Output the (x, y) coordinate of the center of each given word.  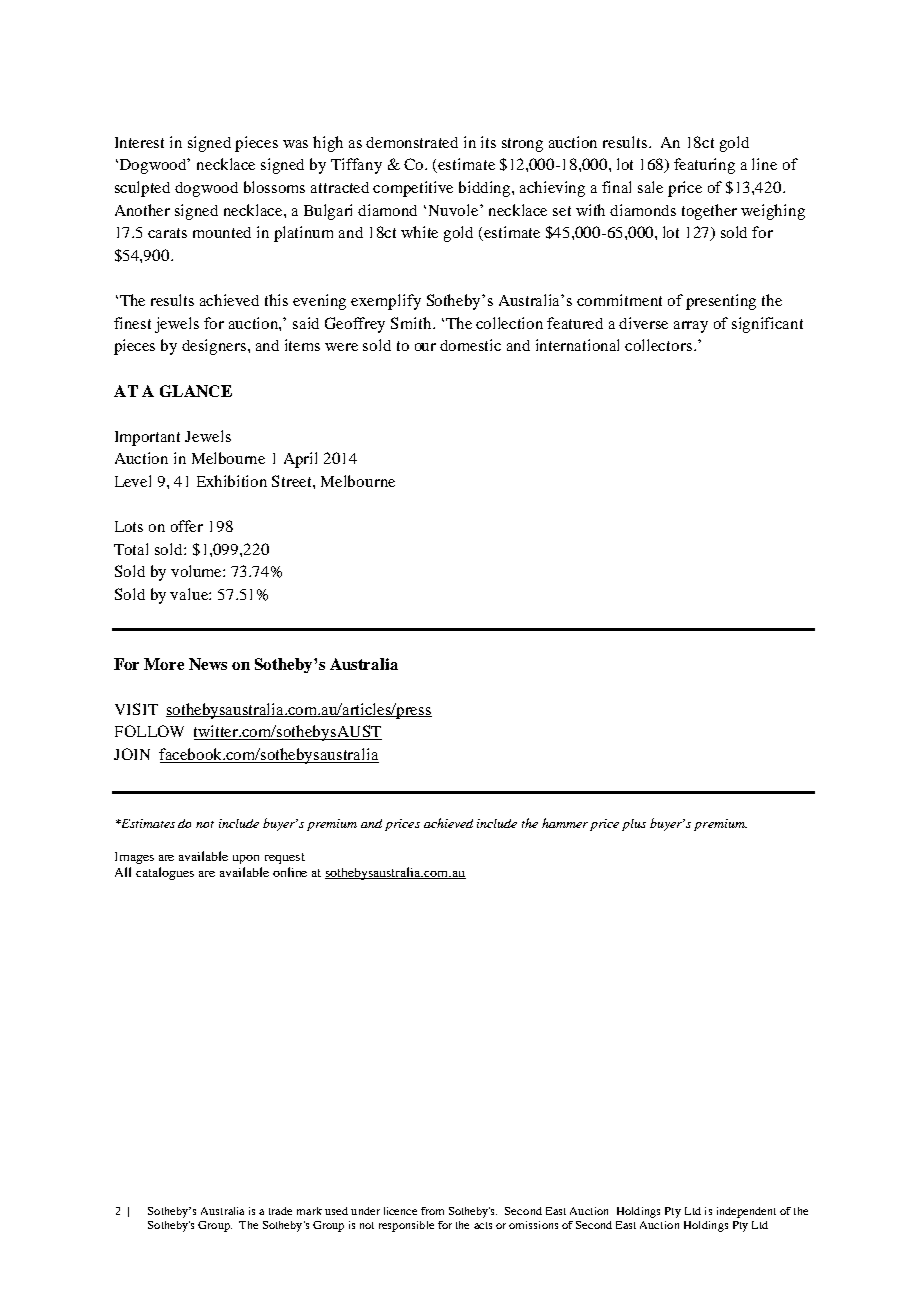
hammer (565, 823)
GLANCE (196, 391)
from (432, 1211)
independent (746, 1212)
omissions (533, 1225)
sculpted (142, 189)
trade (280, 1211)
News (208, 664)
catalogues (165, 873)
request (285, 858)
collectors (658, 345)
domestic (470, 345)
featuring (704, 166)
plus (634, 825)
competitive (413, 189)
